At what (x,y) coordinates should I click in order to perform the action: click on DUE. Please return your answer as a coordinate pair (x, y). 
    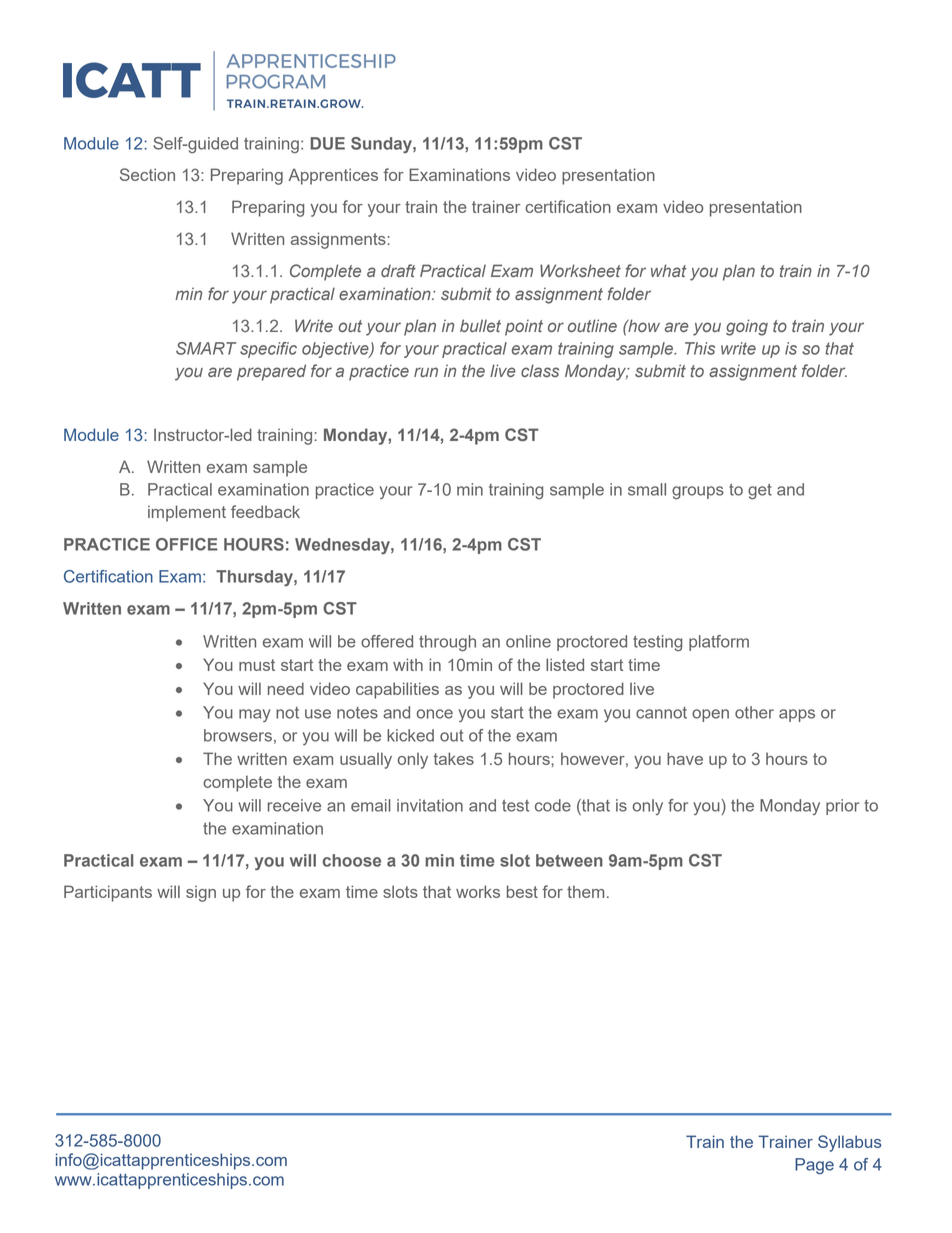
    Looking at the image, I should click on (327, 143).
